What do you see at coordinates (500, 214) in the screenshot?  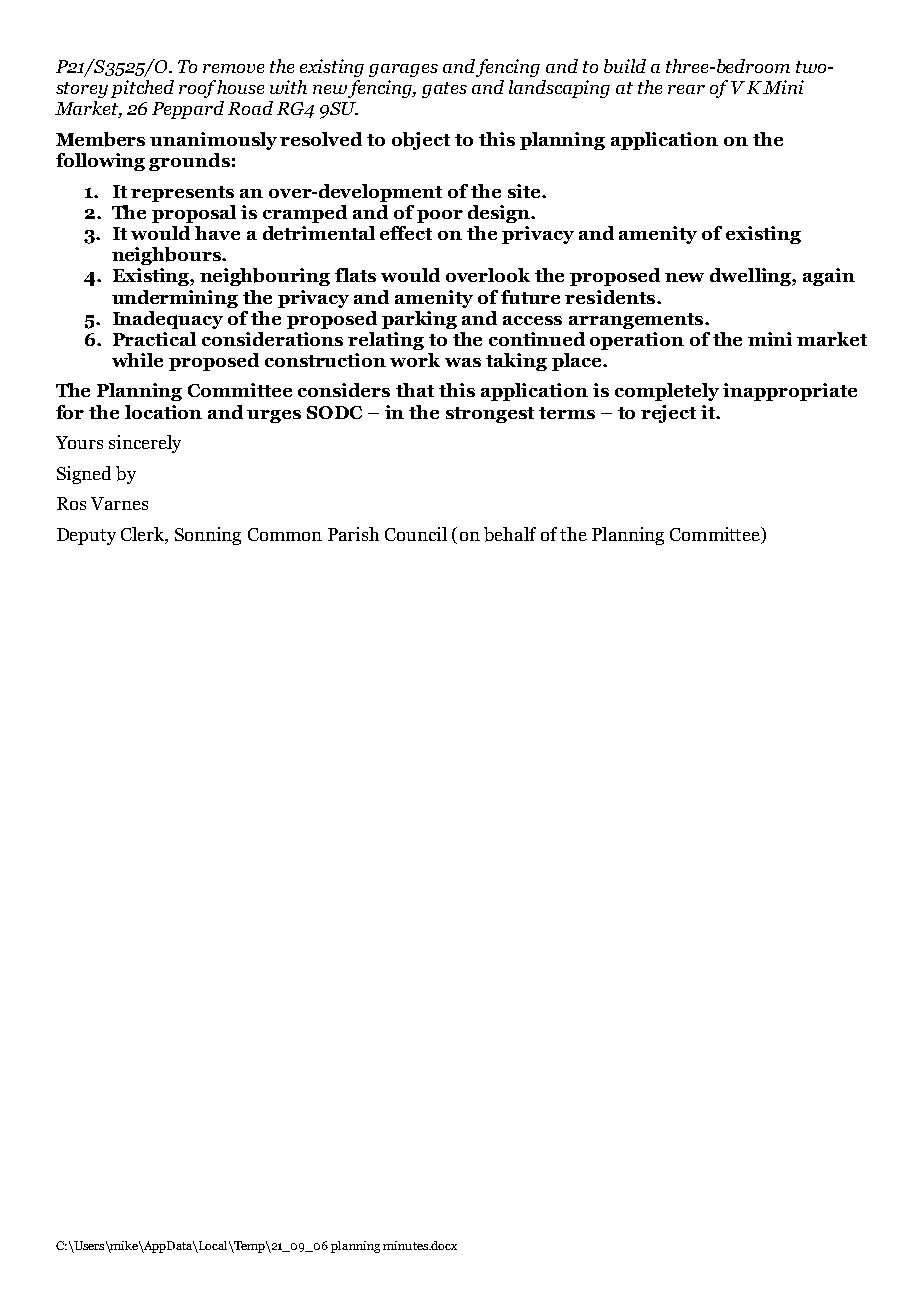 I see `design` at bounding box center [500, 214].
